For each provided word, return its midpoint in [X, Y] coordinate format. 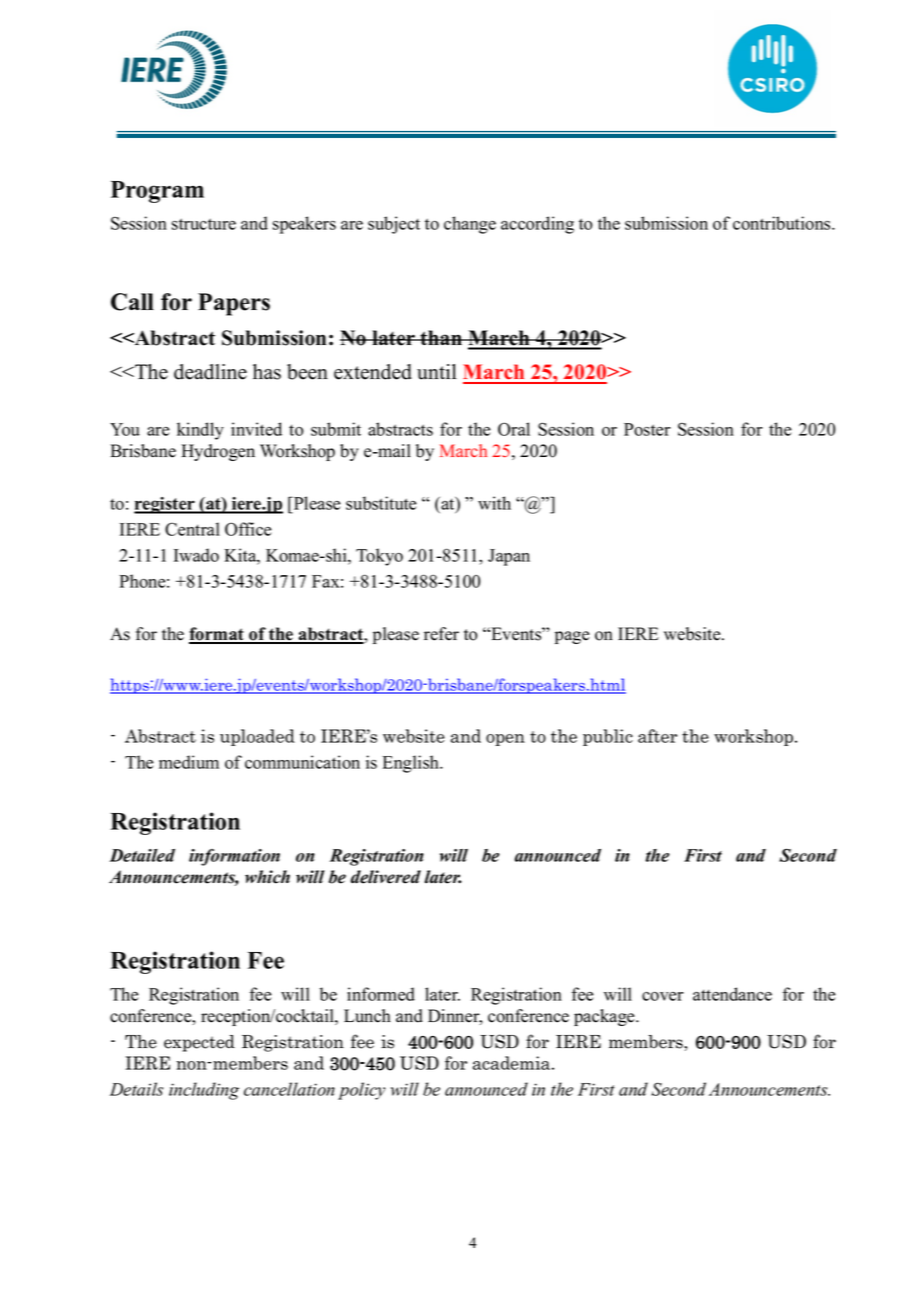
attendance [732, 994]
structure [204, 224]
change [470, 225]
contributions [783, 223]
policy [361, 1091]
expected [199, 1043]
